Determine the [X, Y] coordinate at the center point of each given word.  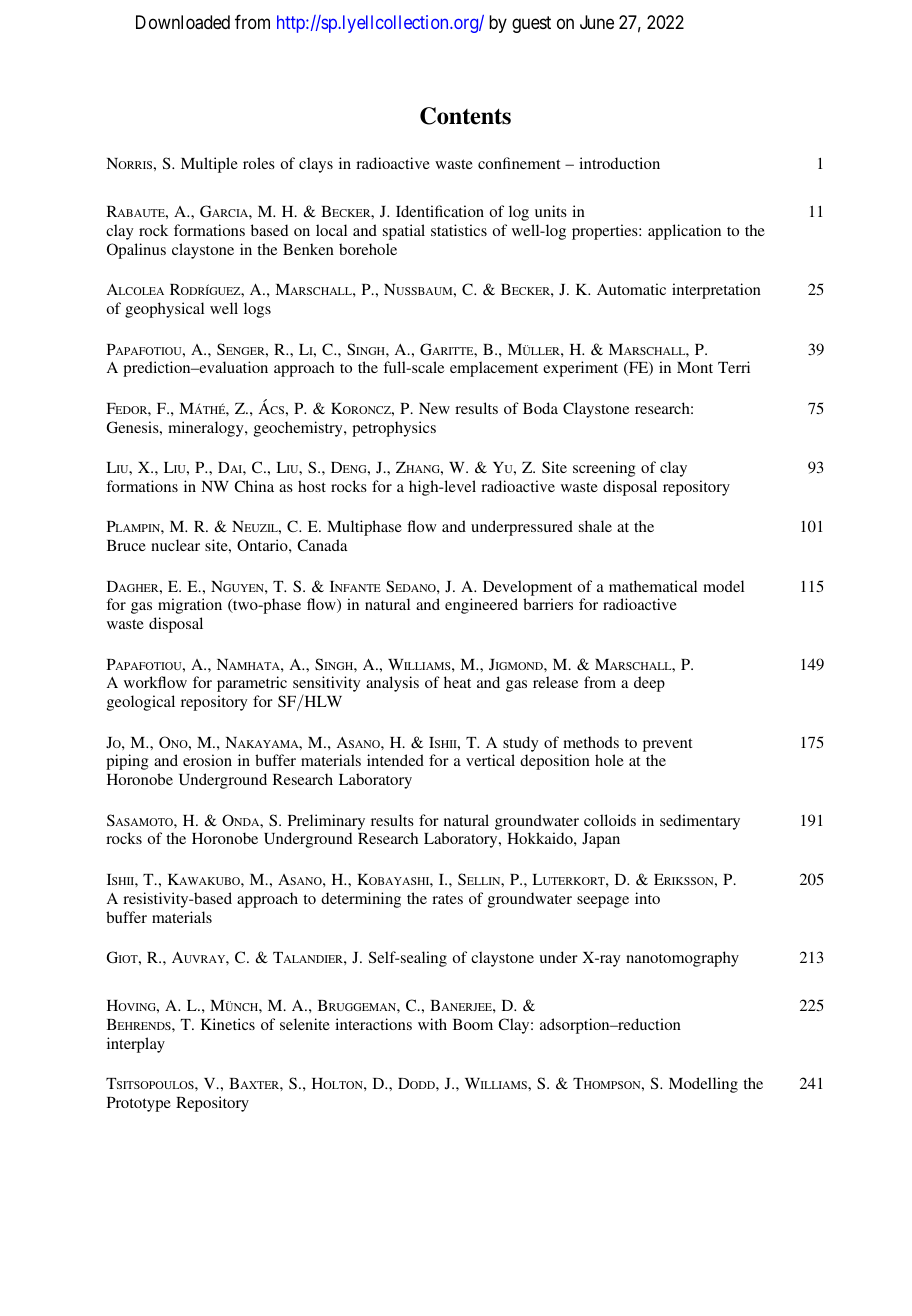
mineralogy [207, 429]
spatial [404, 232]
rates [447, 899]
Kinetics [228, 1024]
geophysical [164, 310]
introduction [619, 163]
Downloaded [183, 22]
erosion [207, 760]
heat [457, 682]
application [684, 232]
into [647, 898]
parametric [252, 684]
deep [649, 684]
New [434, 408]
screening [604, 469]
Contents [465, 116]
